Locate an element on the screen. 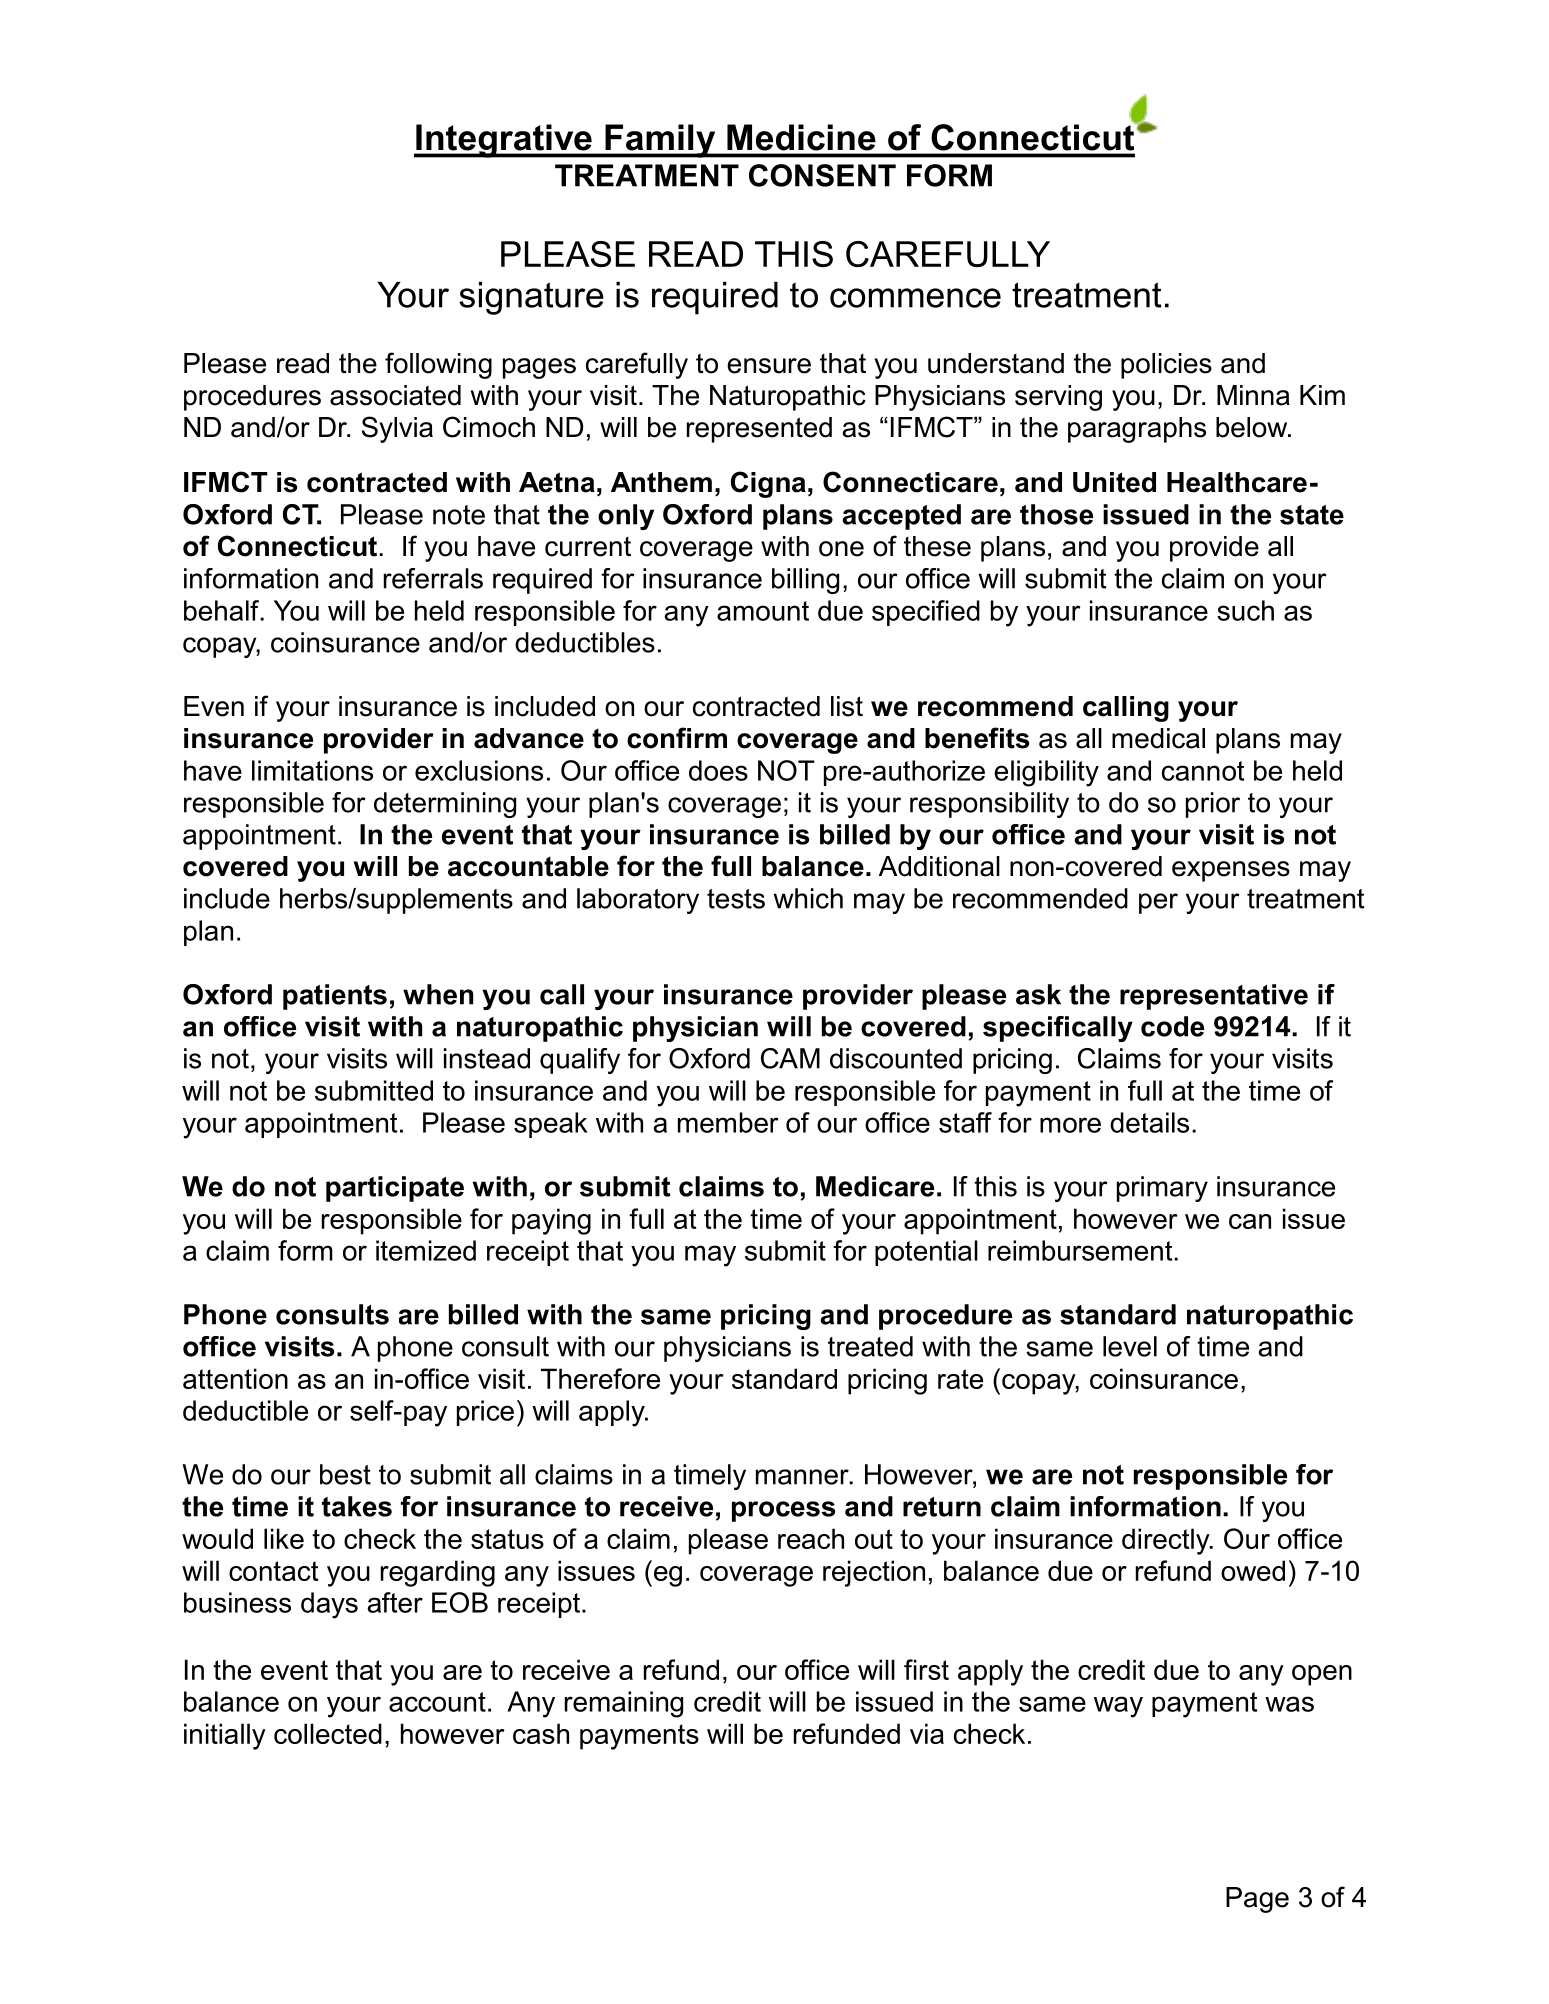 The width and height of the screenshot is (1549, 2004). policies is located at coordinates (1166, 366).
